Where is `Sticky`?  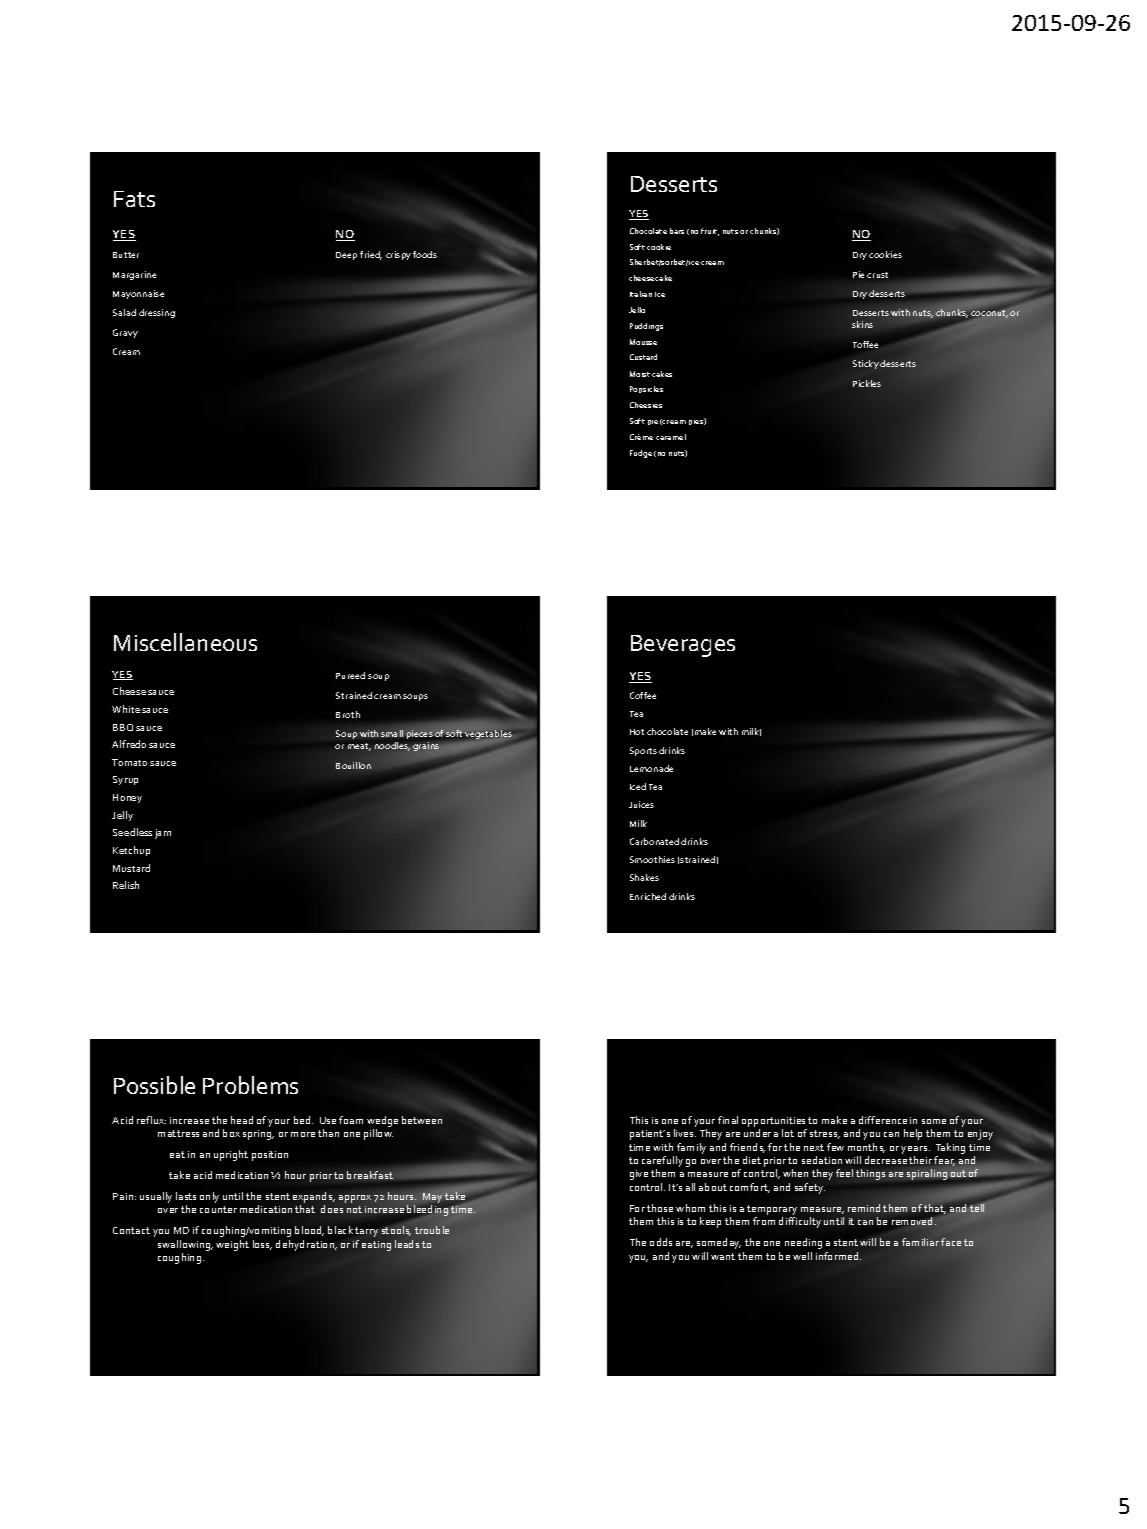
Sticky is located at coordinates (866, 364).
